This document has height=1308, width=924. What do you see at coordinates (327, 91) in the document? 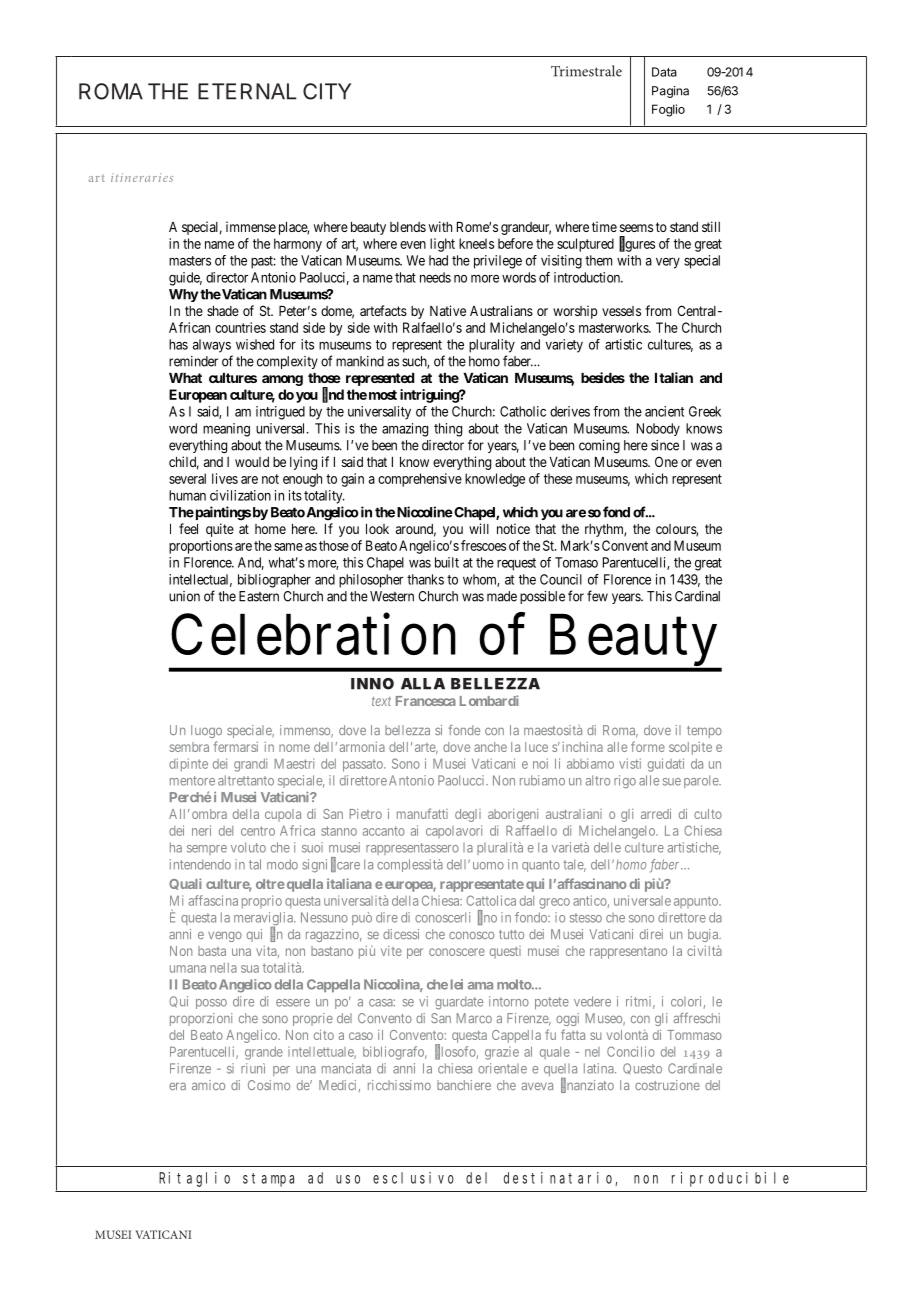
I see `CITY` at bounding box center [327, 91].
